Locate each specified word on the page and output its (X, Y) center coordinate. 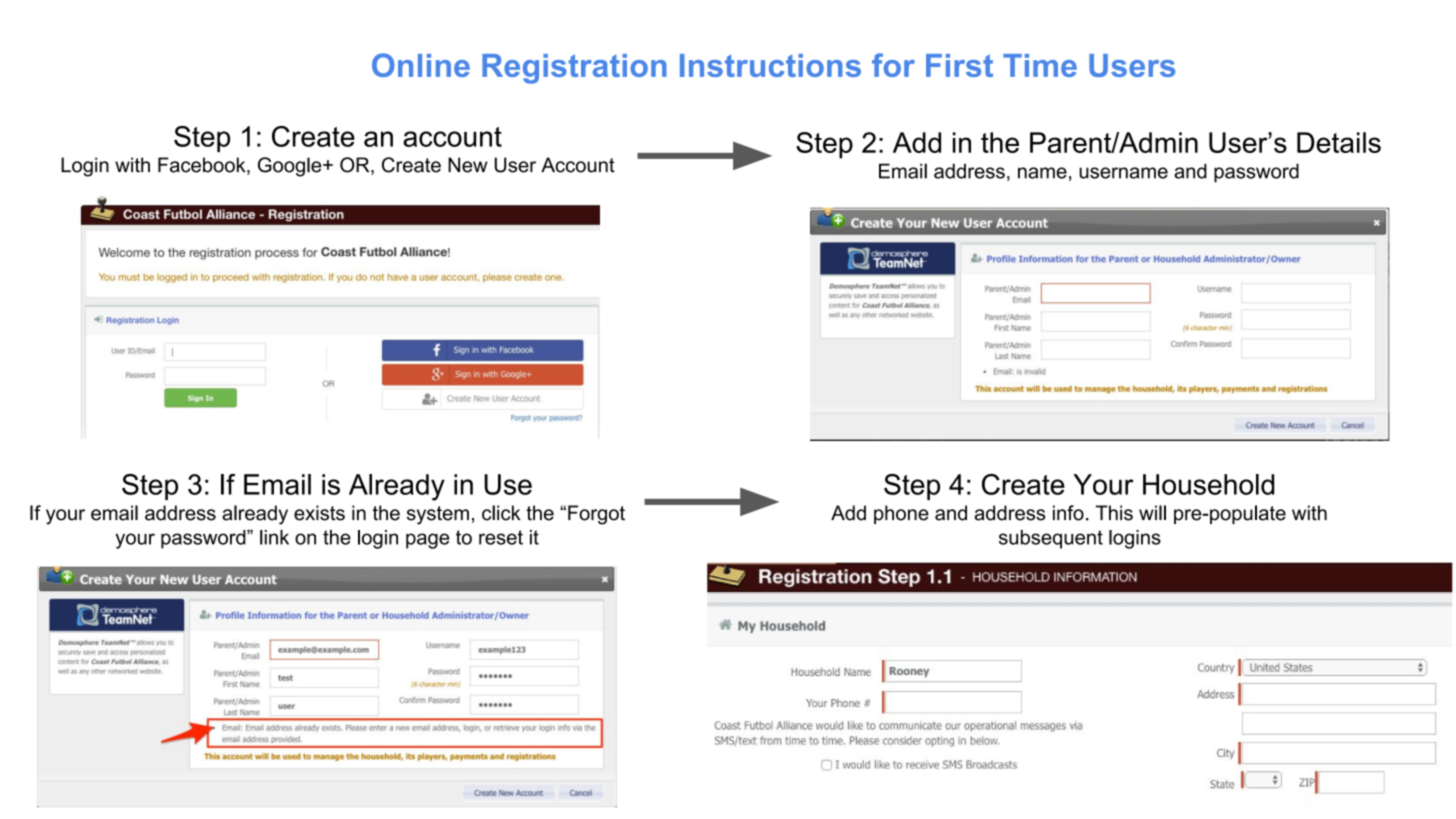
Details (1339, 142)
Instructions (770, 65)
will (1152, 512)
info (1068, 513)
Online (421, 65)
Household (1208, 484)
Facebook (203, 166)
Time (1040, 65)
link (274, 537)
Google (291, 167)
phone (901, 514)
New (468, 165)
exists (319, 513)
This (1114, 513)
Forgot (596, 515)
